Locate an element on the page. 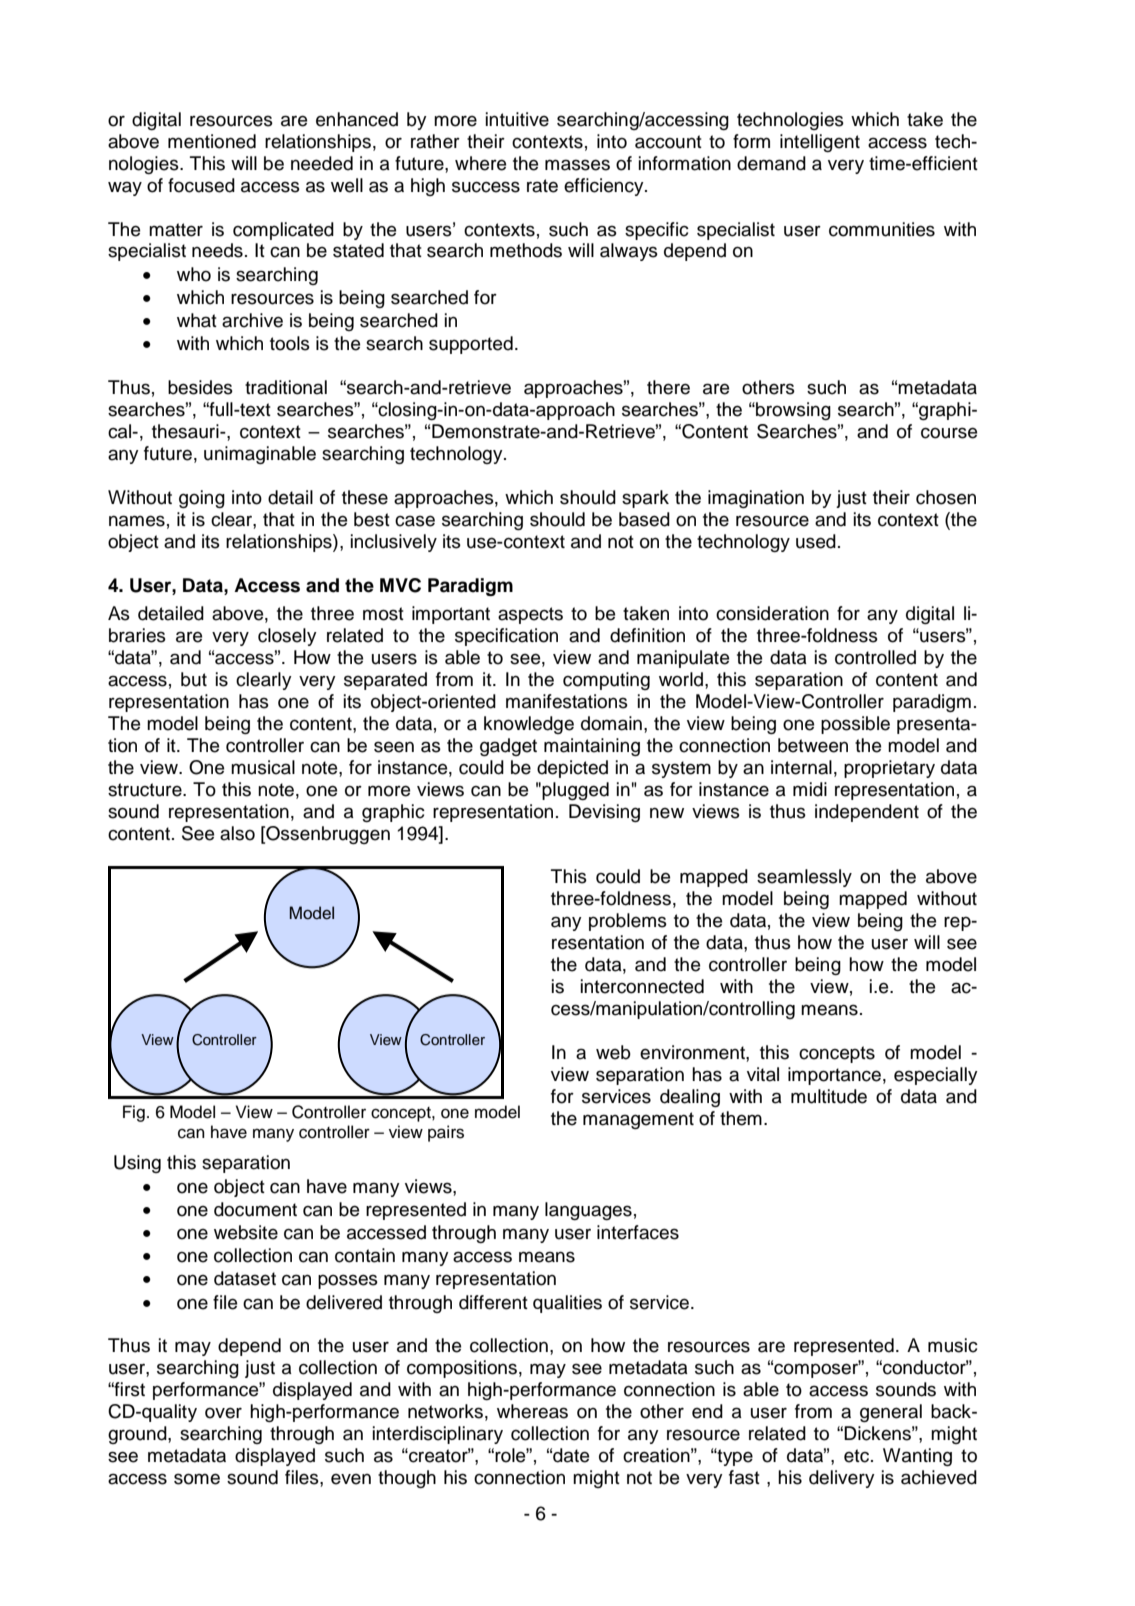  depicted is located at coordinates (572, 769).
